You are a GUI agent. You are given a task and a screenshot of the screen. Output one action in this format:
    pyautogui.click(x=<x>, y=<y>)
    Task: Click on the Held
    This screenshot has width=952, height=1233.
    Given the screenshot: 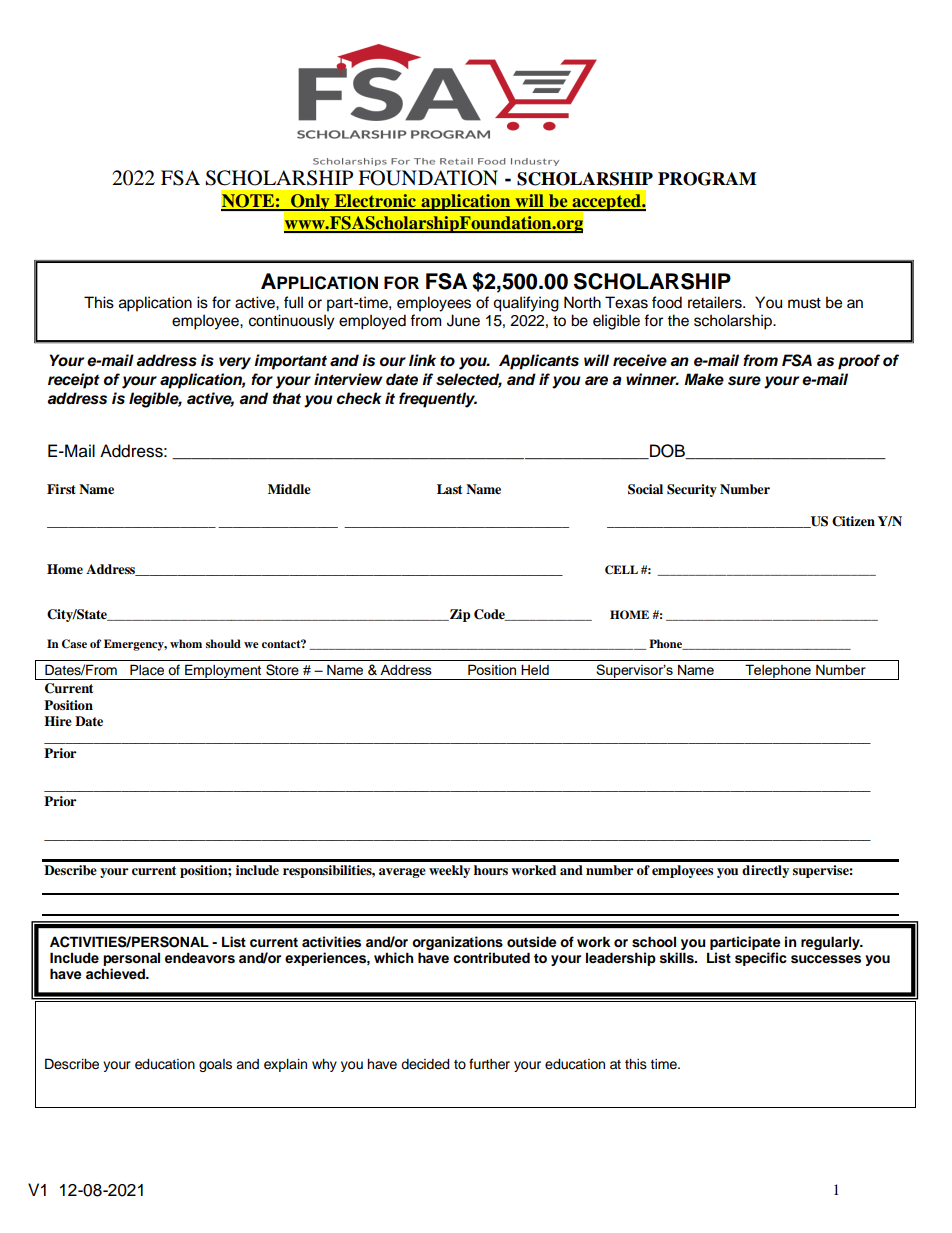 What is the action you would take?
    pyautogui.click(x=535, y=669)
